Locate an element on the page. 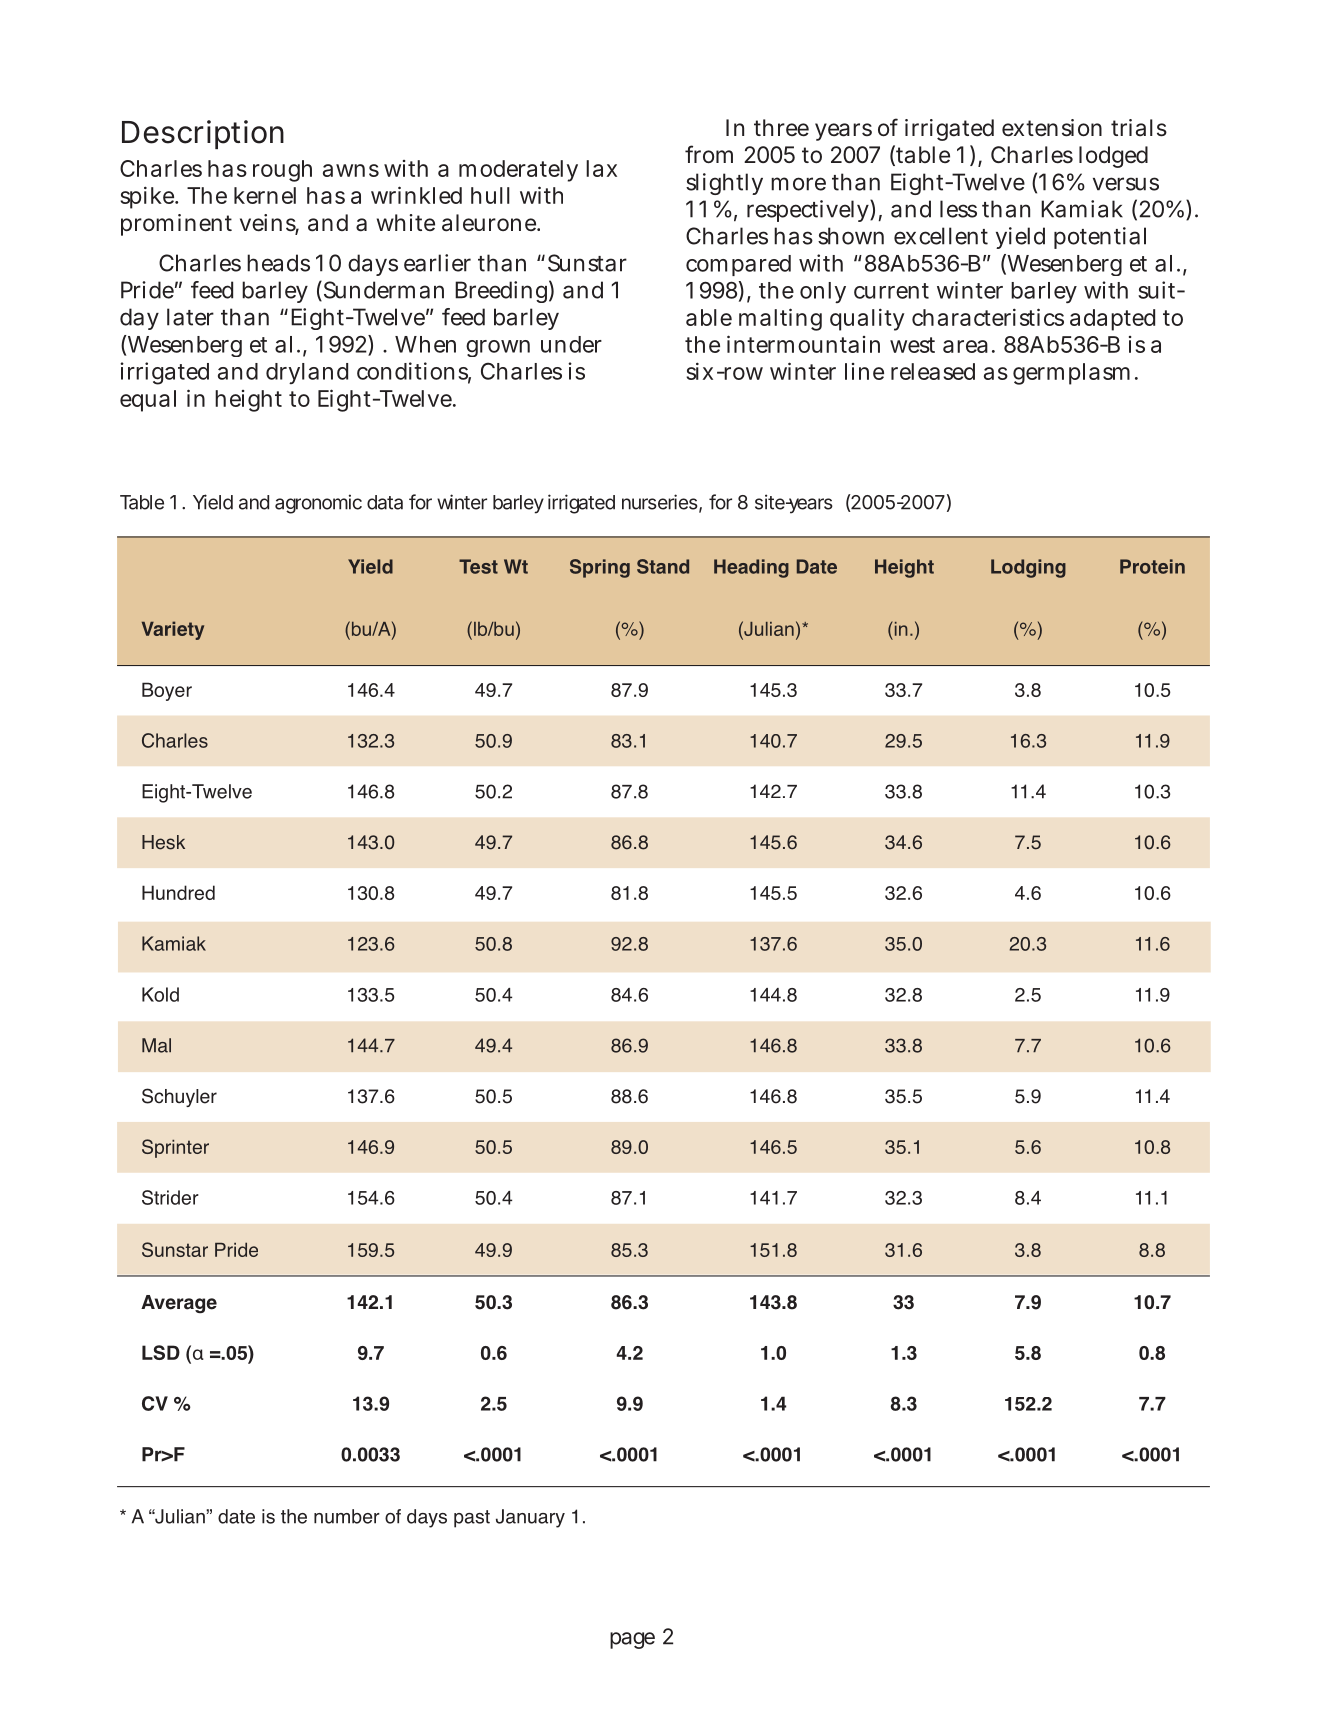  rough is located at coordinates (282, 171).
